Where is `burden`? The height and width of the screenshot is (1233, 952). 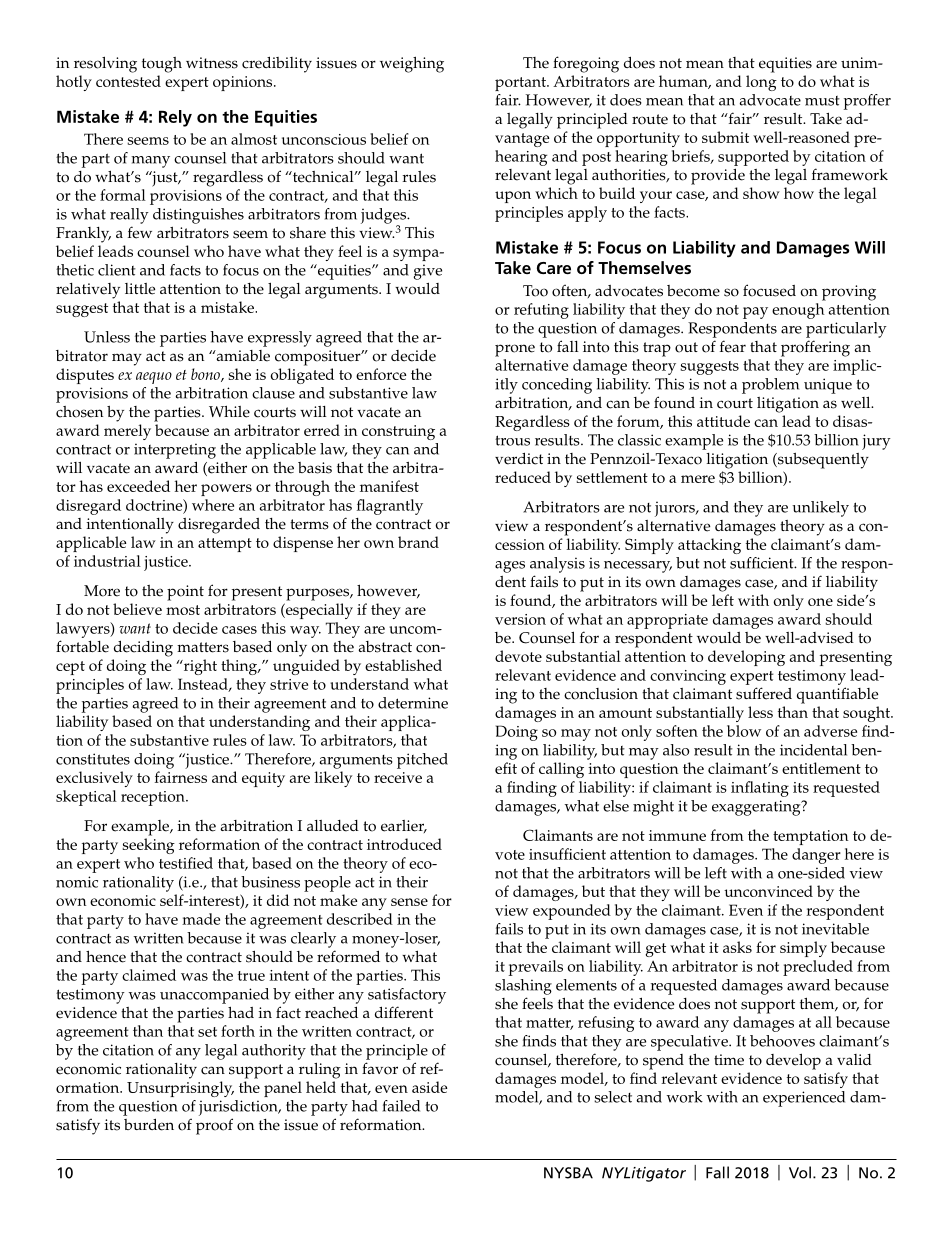 burden is located at coordinates (149, 1124).
